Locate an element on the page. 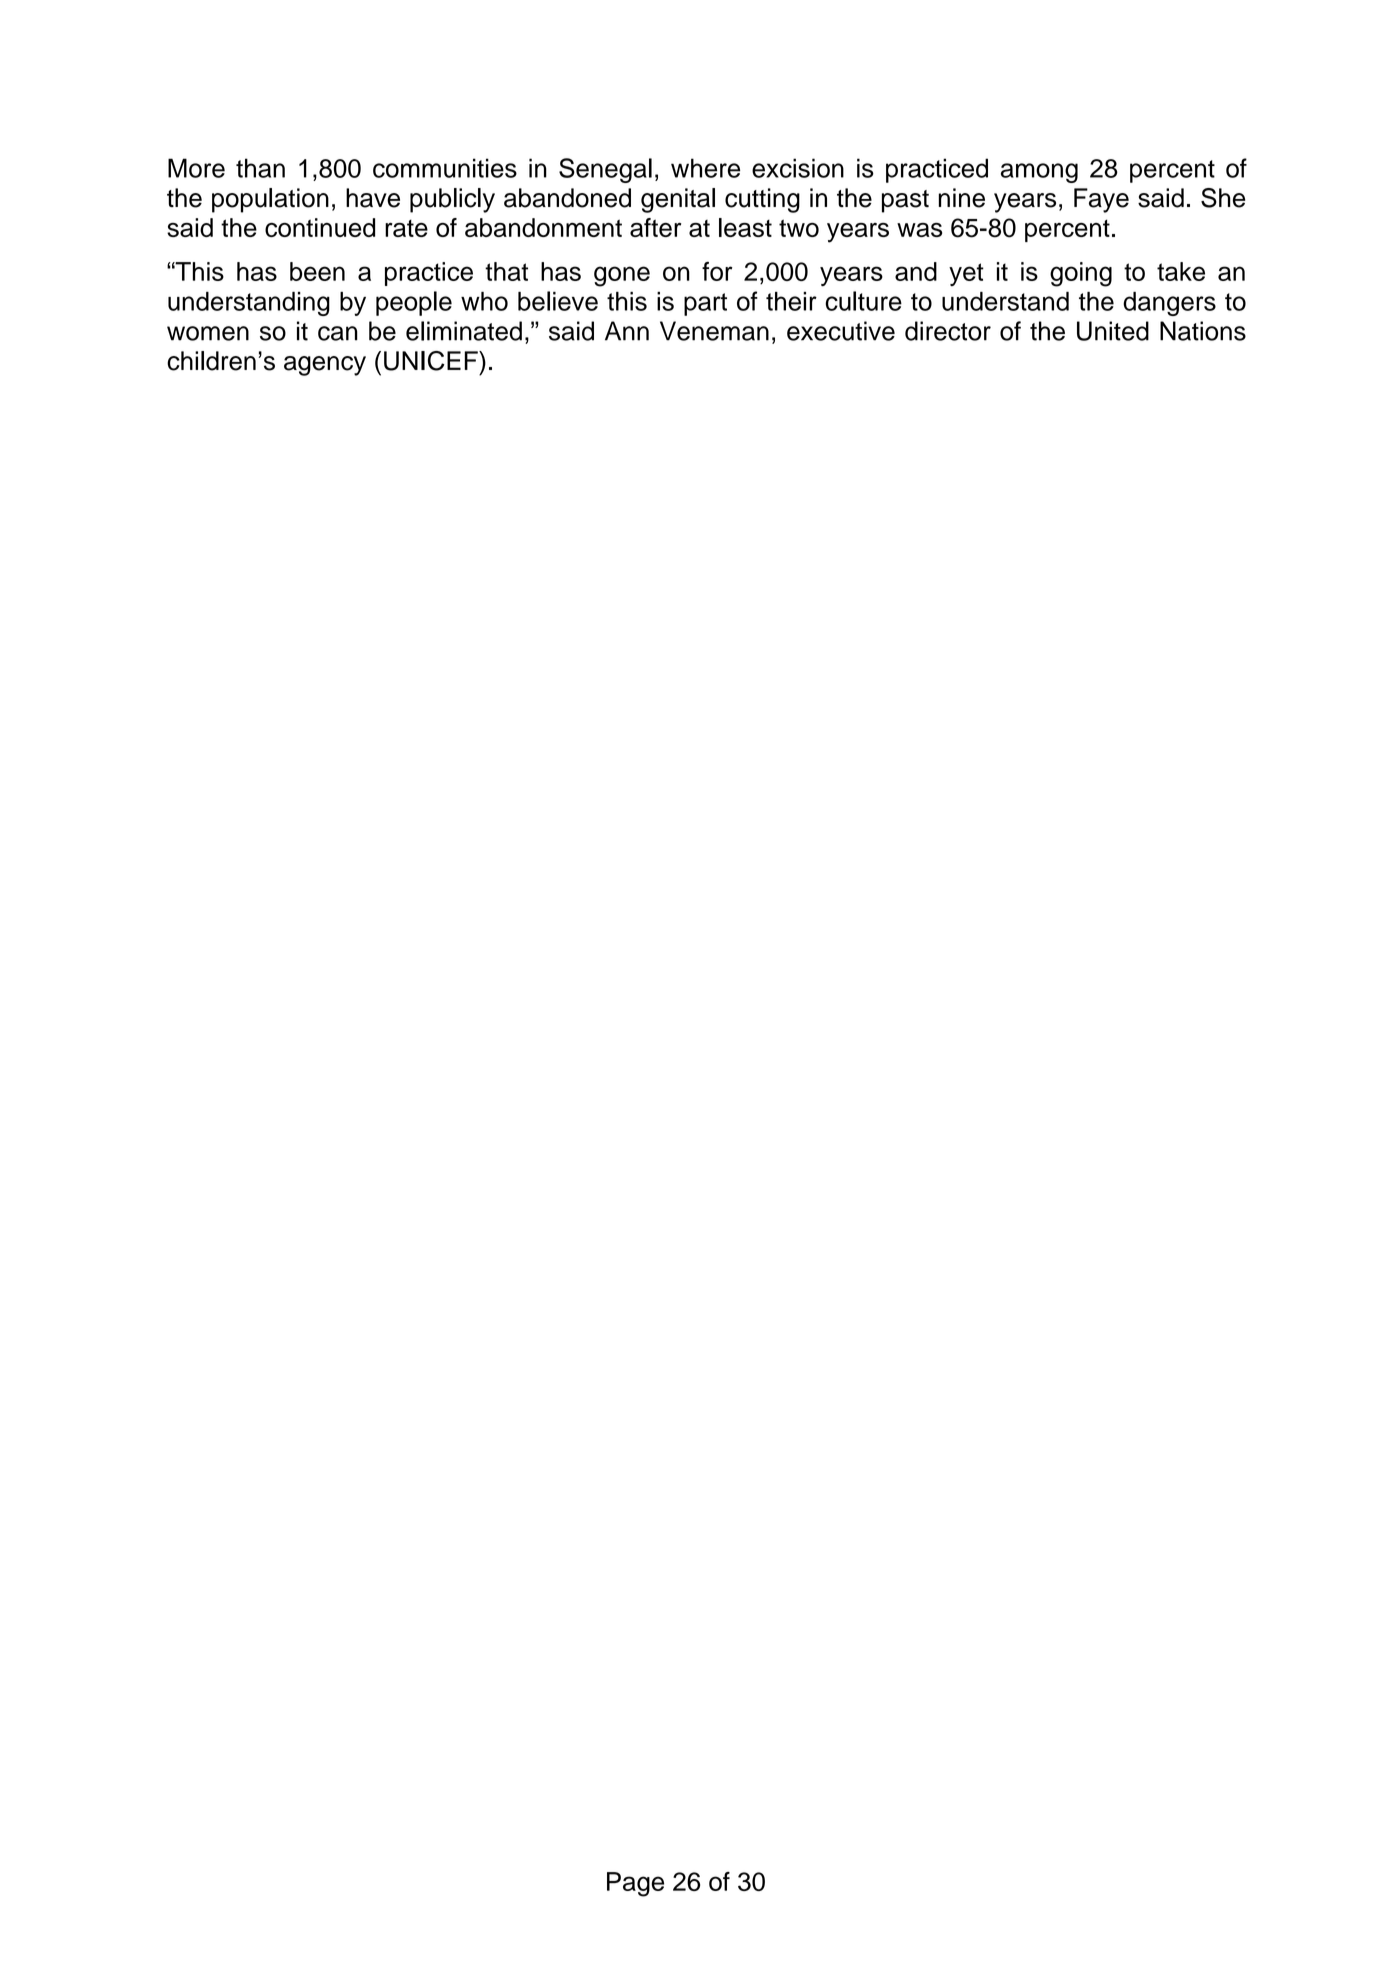  Page is located at coordinates (635, 1884).
